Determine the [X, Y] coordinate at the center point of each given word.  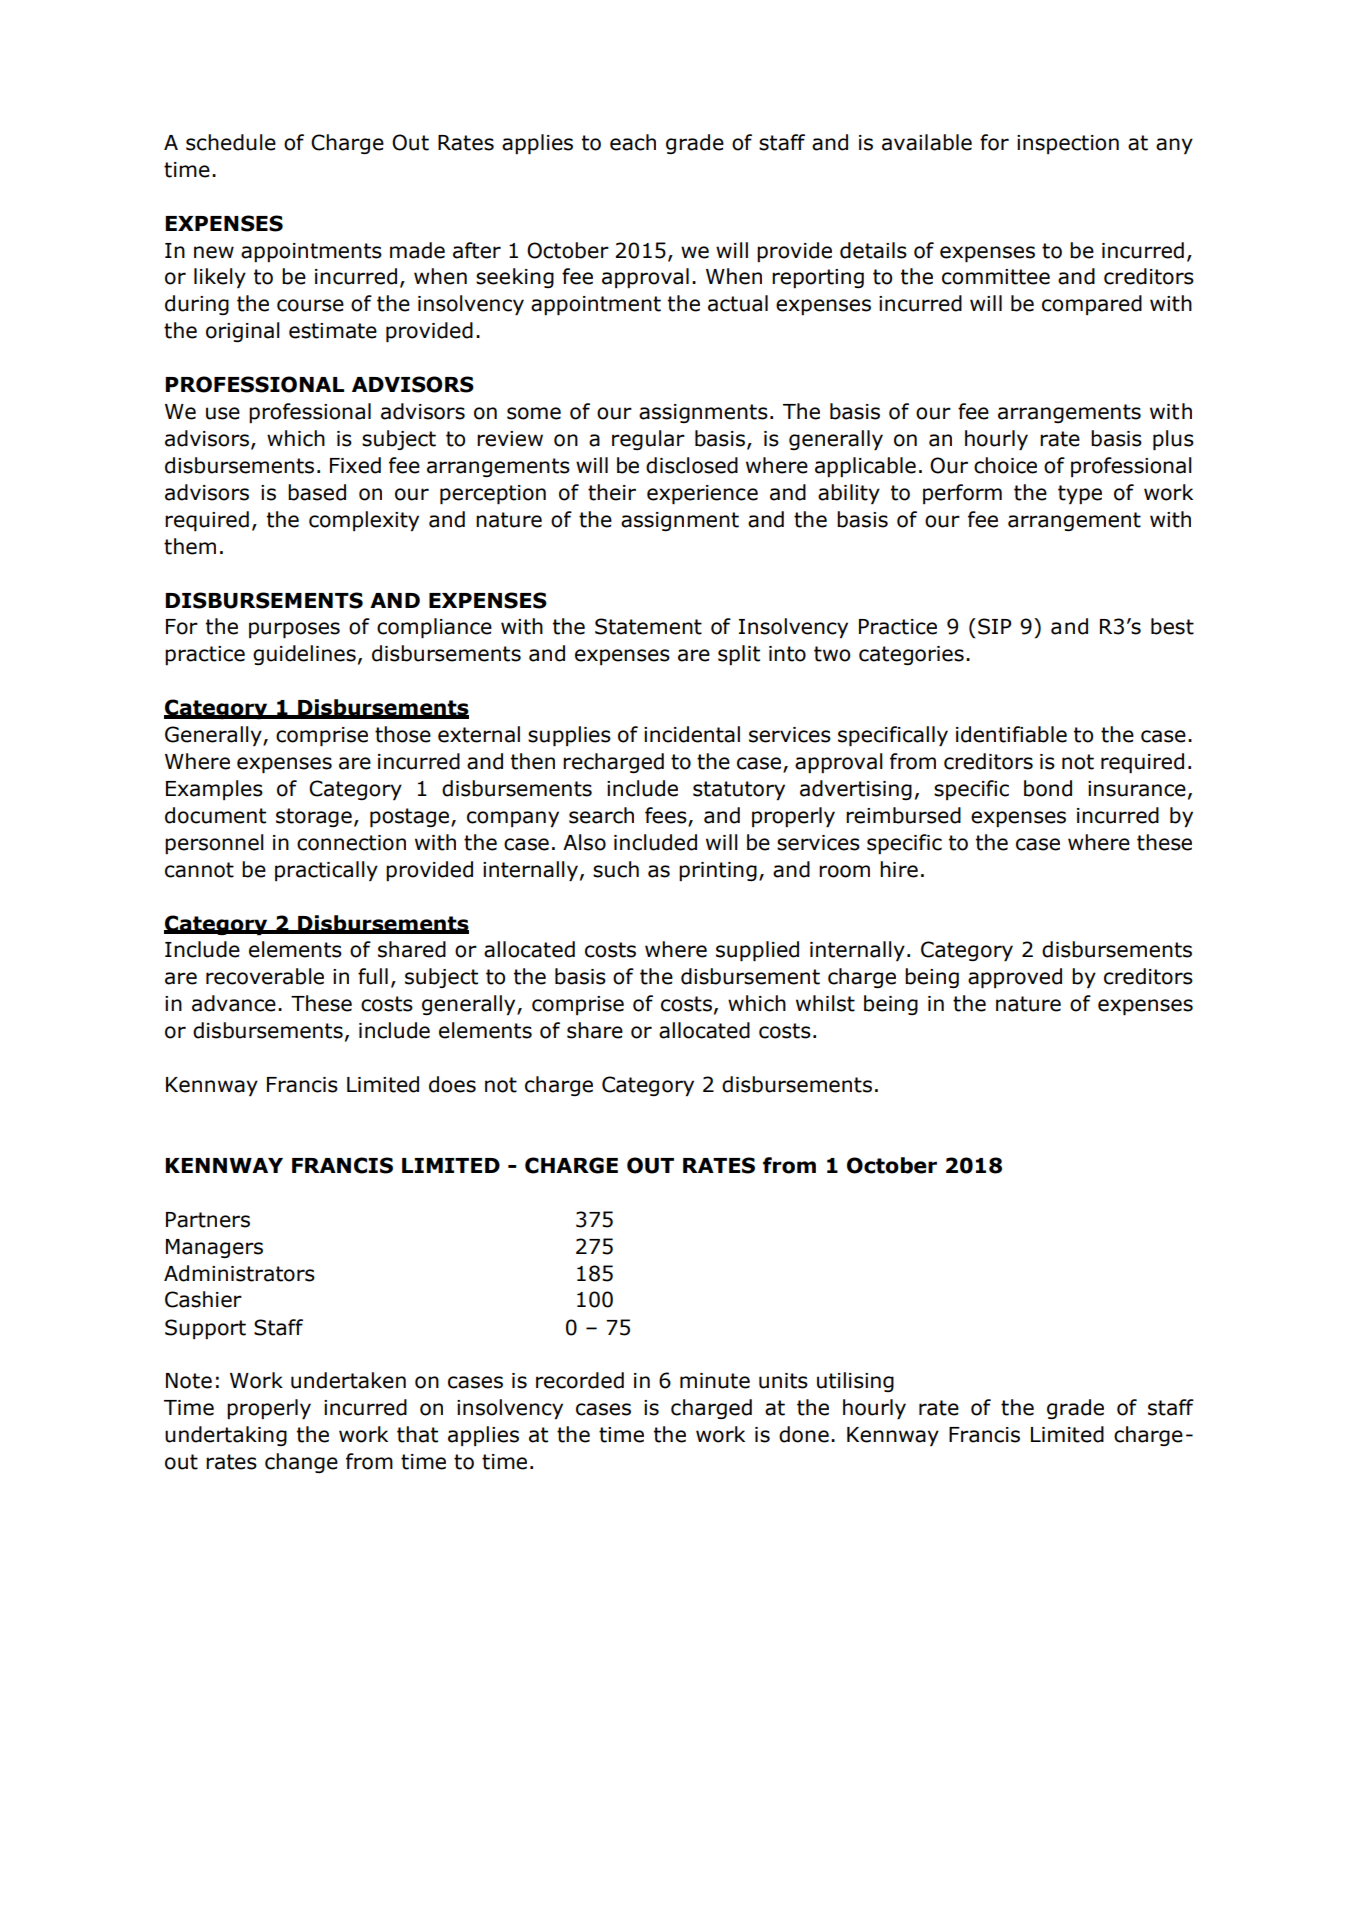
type [1080, 494]
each [633, 142]
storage [314, 817]
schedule [231, 142]
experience [702, 495]
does [452, 1084]
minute [715, 1381]
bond [1048, 788]
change [301, 1463]
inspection [1068, 144]
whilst [825, 1003]
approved [1015, 978]
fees [667, 816]
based [317, 492]
